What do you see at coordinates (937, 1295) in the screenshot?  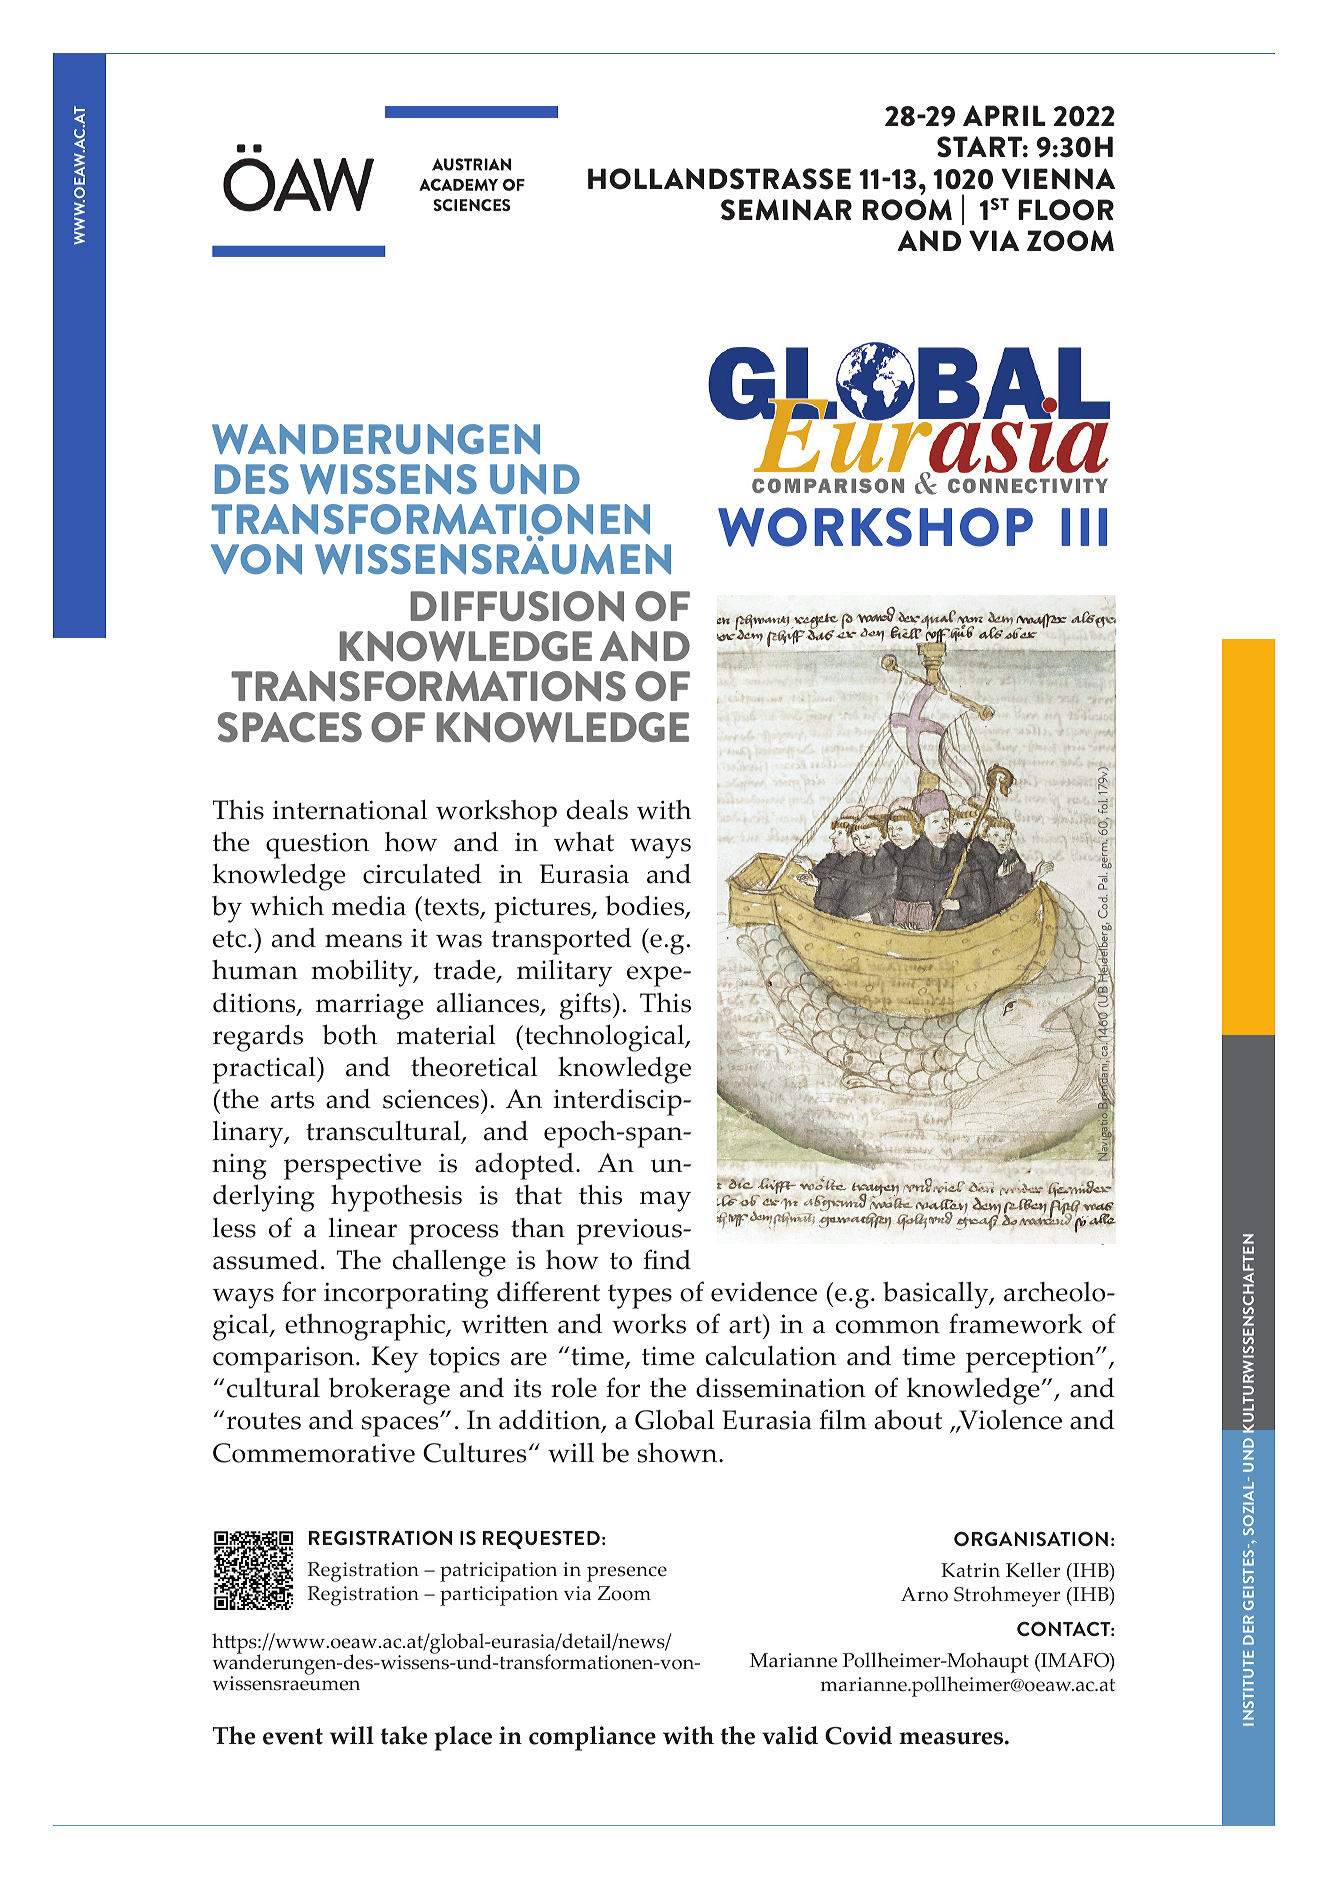 I see `basically` at bounding box center [937, 1295].
